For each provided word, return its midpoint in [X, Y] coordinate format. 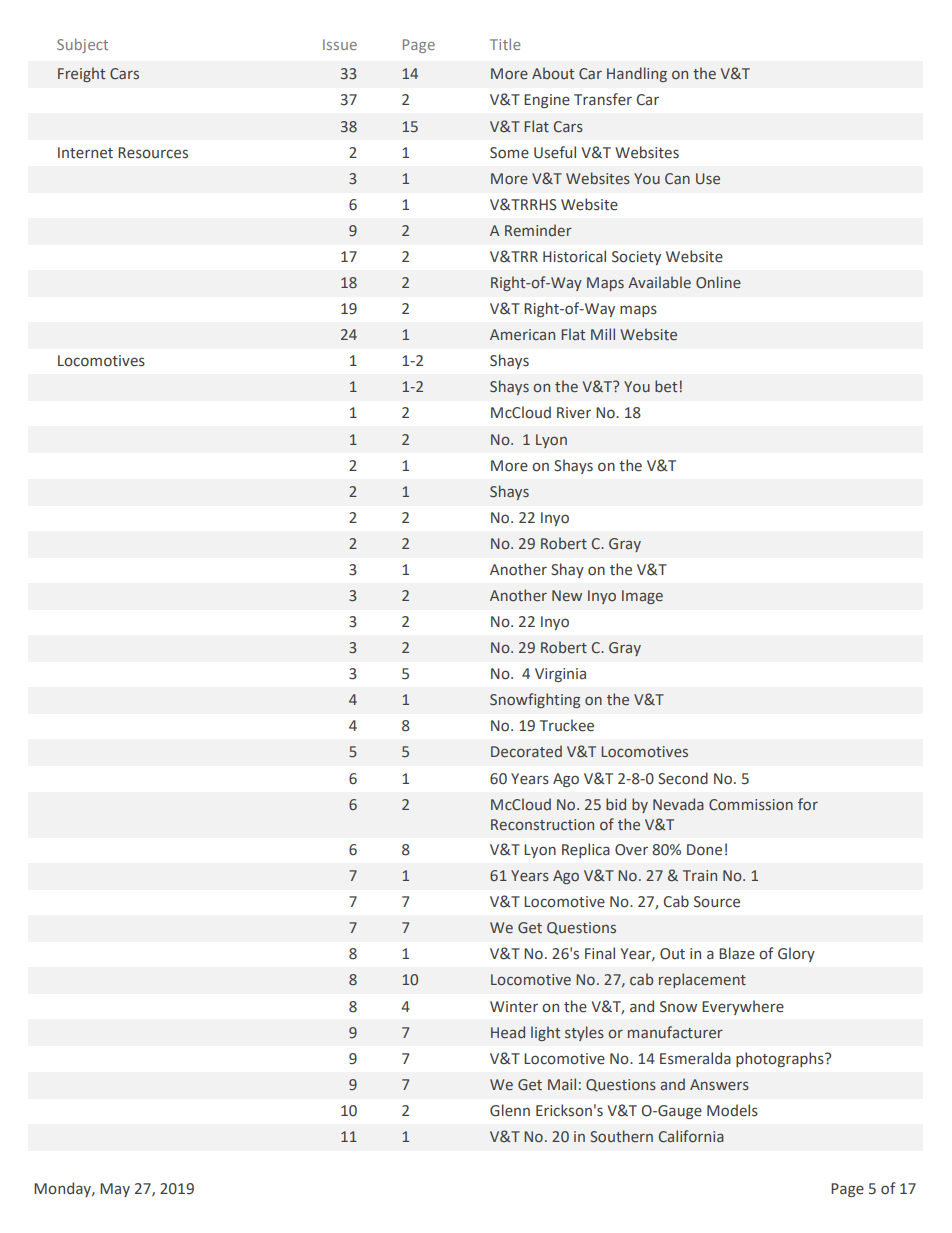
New [567, 596]
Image [642, 597]
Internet [85, 153]
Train [700, 875]
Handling [637, 74]
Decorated [526, 751]
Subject [82, 45]
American [522, 334]
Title [505, 44]
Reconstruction [542, 825]
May [115, 1190]
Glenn [510, 1110]
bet [666, 386]
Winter [514, 1007]
